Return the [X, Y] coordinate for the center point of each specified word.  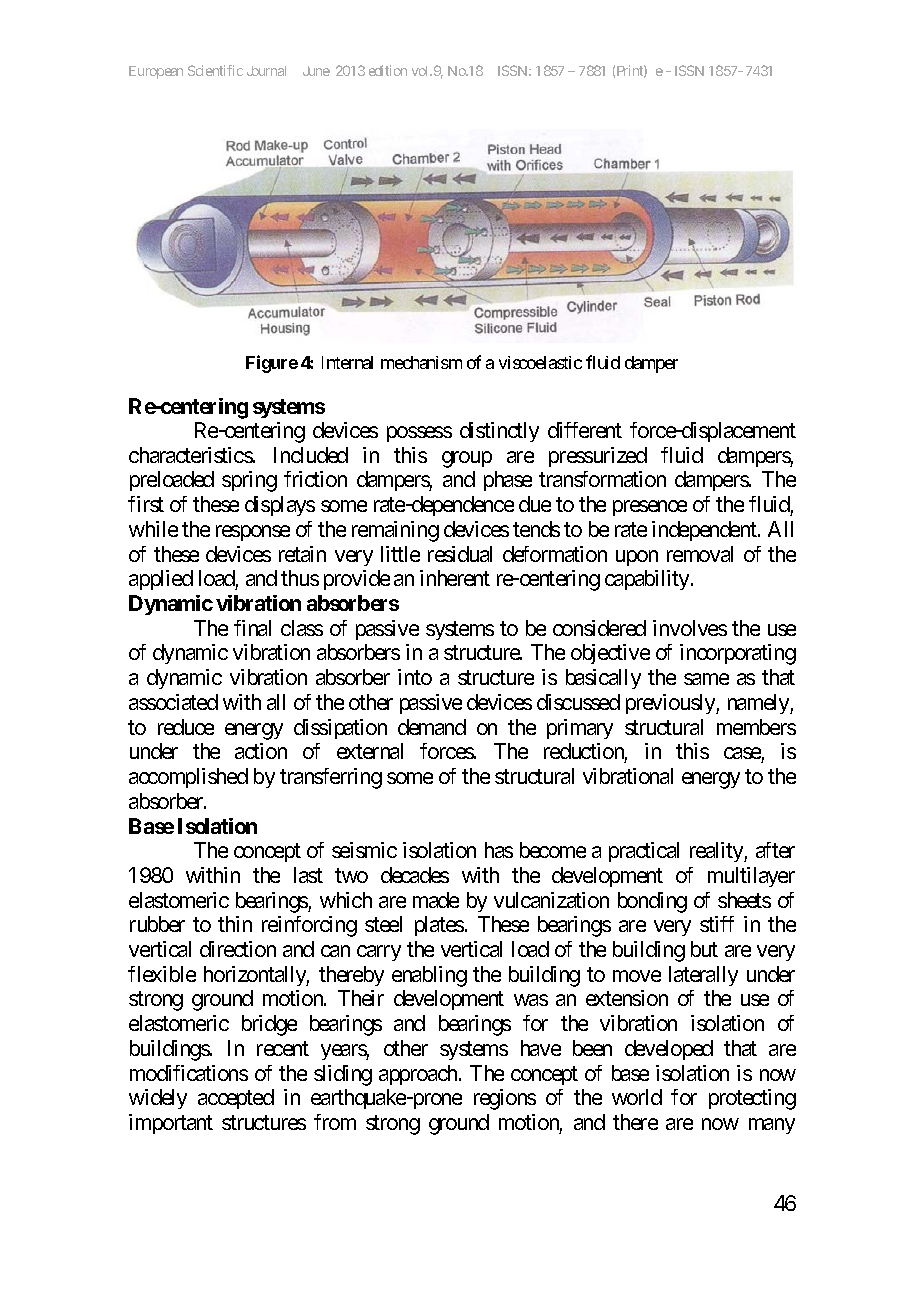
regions [505, 1099]
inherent [455, 578]
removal [700, 554]
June [316, 71]
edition [388, 70]
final [252, 628]
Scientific [215, 70]
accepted [236, 1099]
